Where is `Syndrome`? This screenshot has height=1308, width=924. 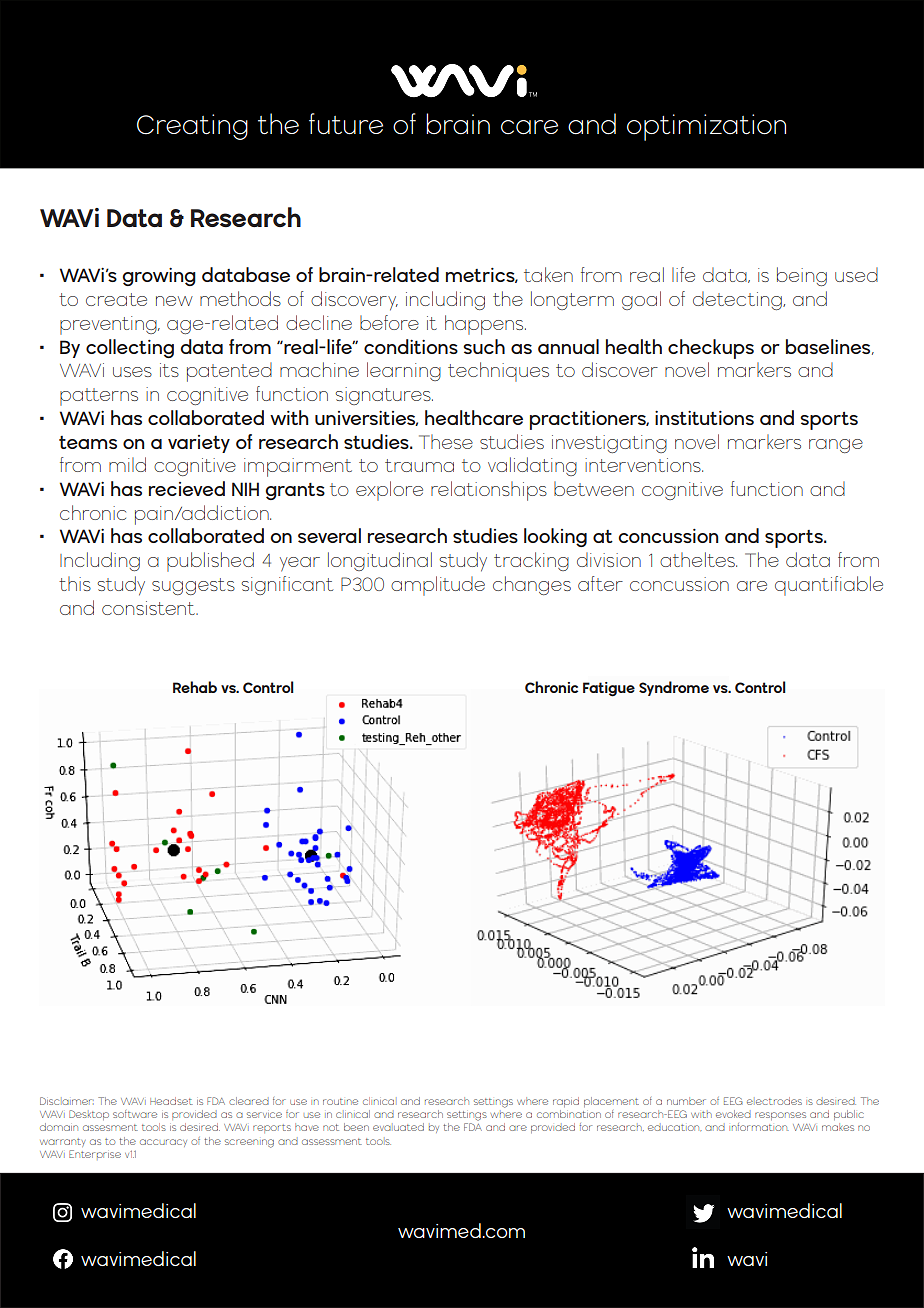
Syndrome is located at coordinates (674, 688).
